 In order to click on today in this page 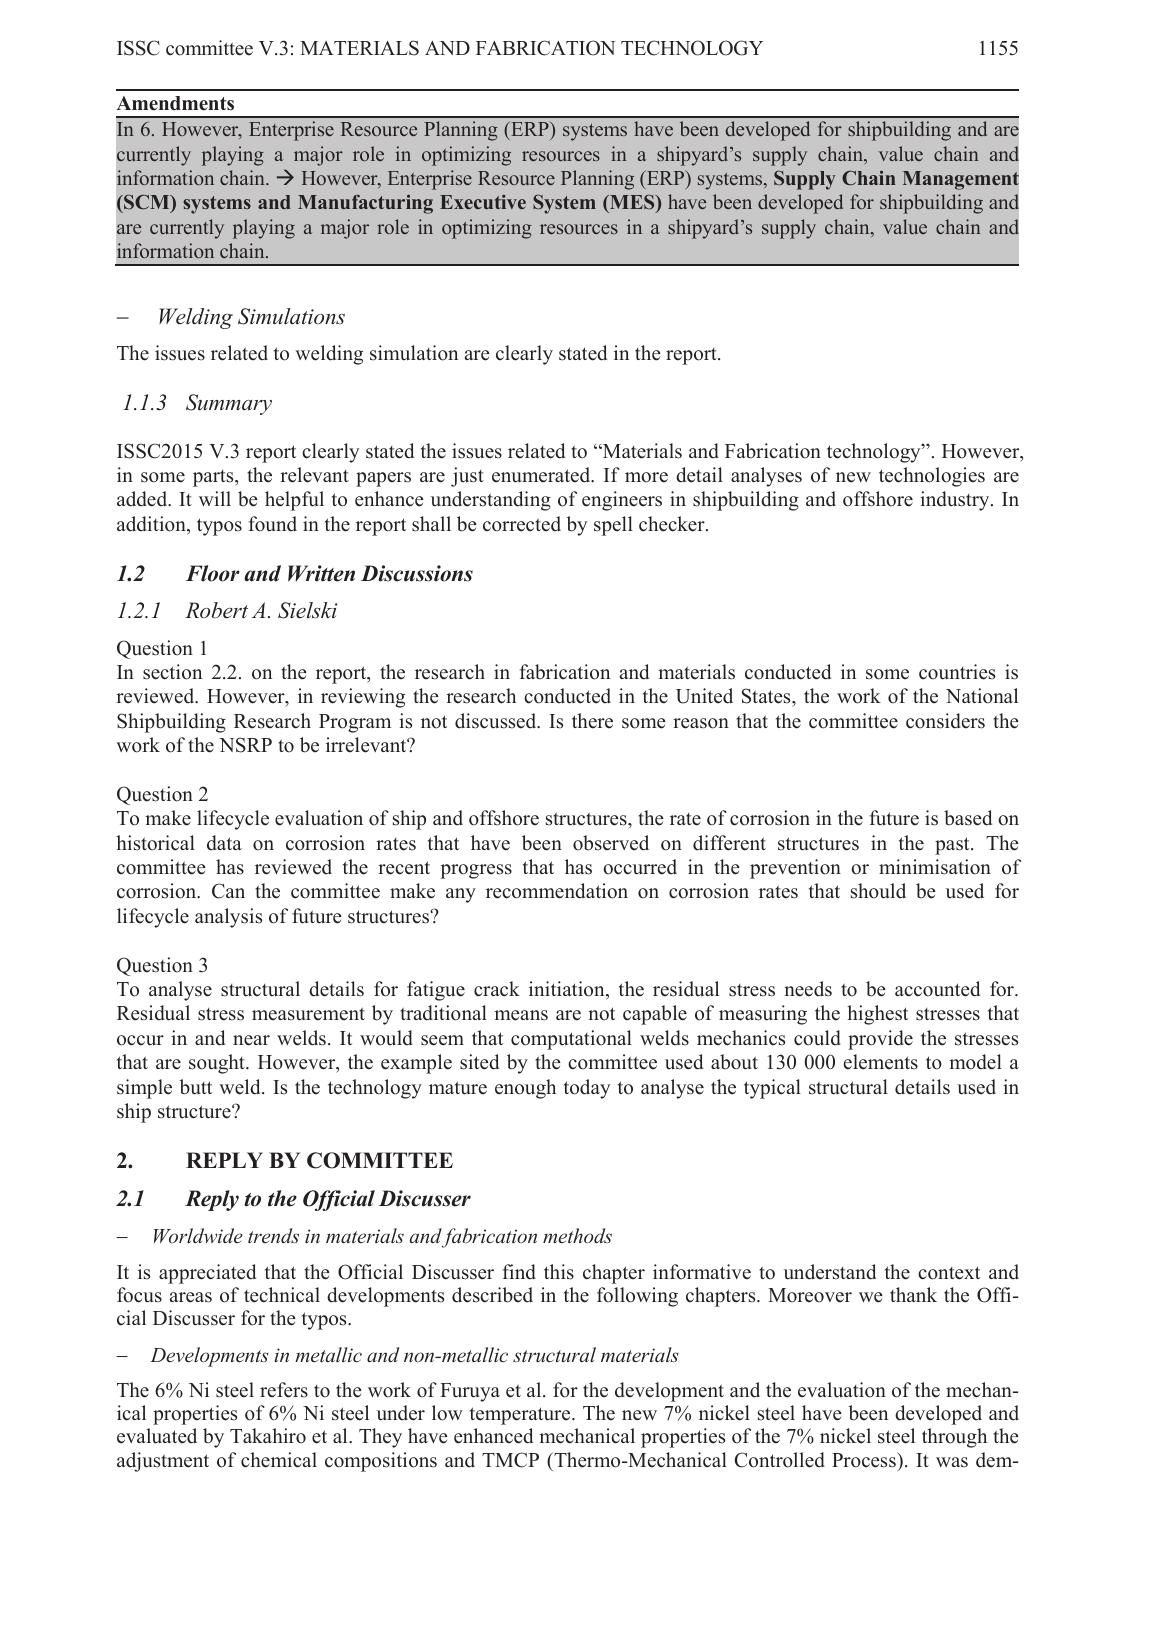, I will do `click(587, 1089)`.
